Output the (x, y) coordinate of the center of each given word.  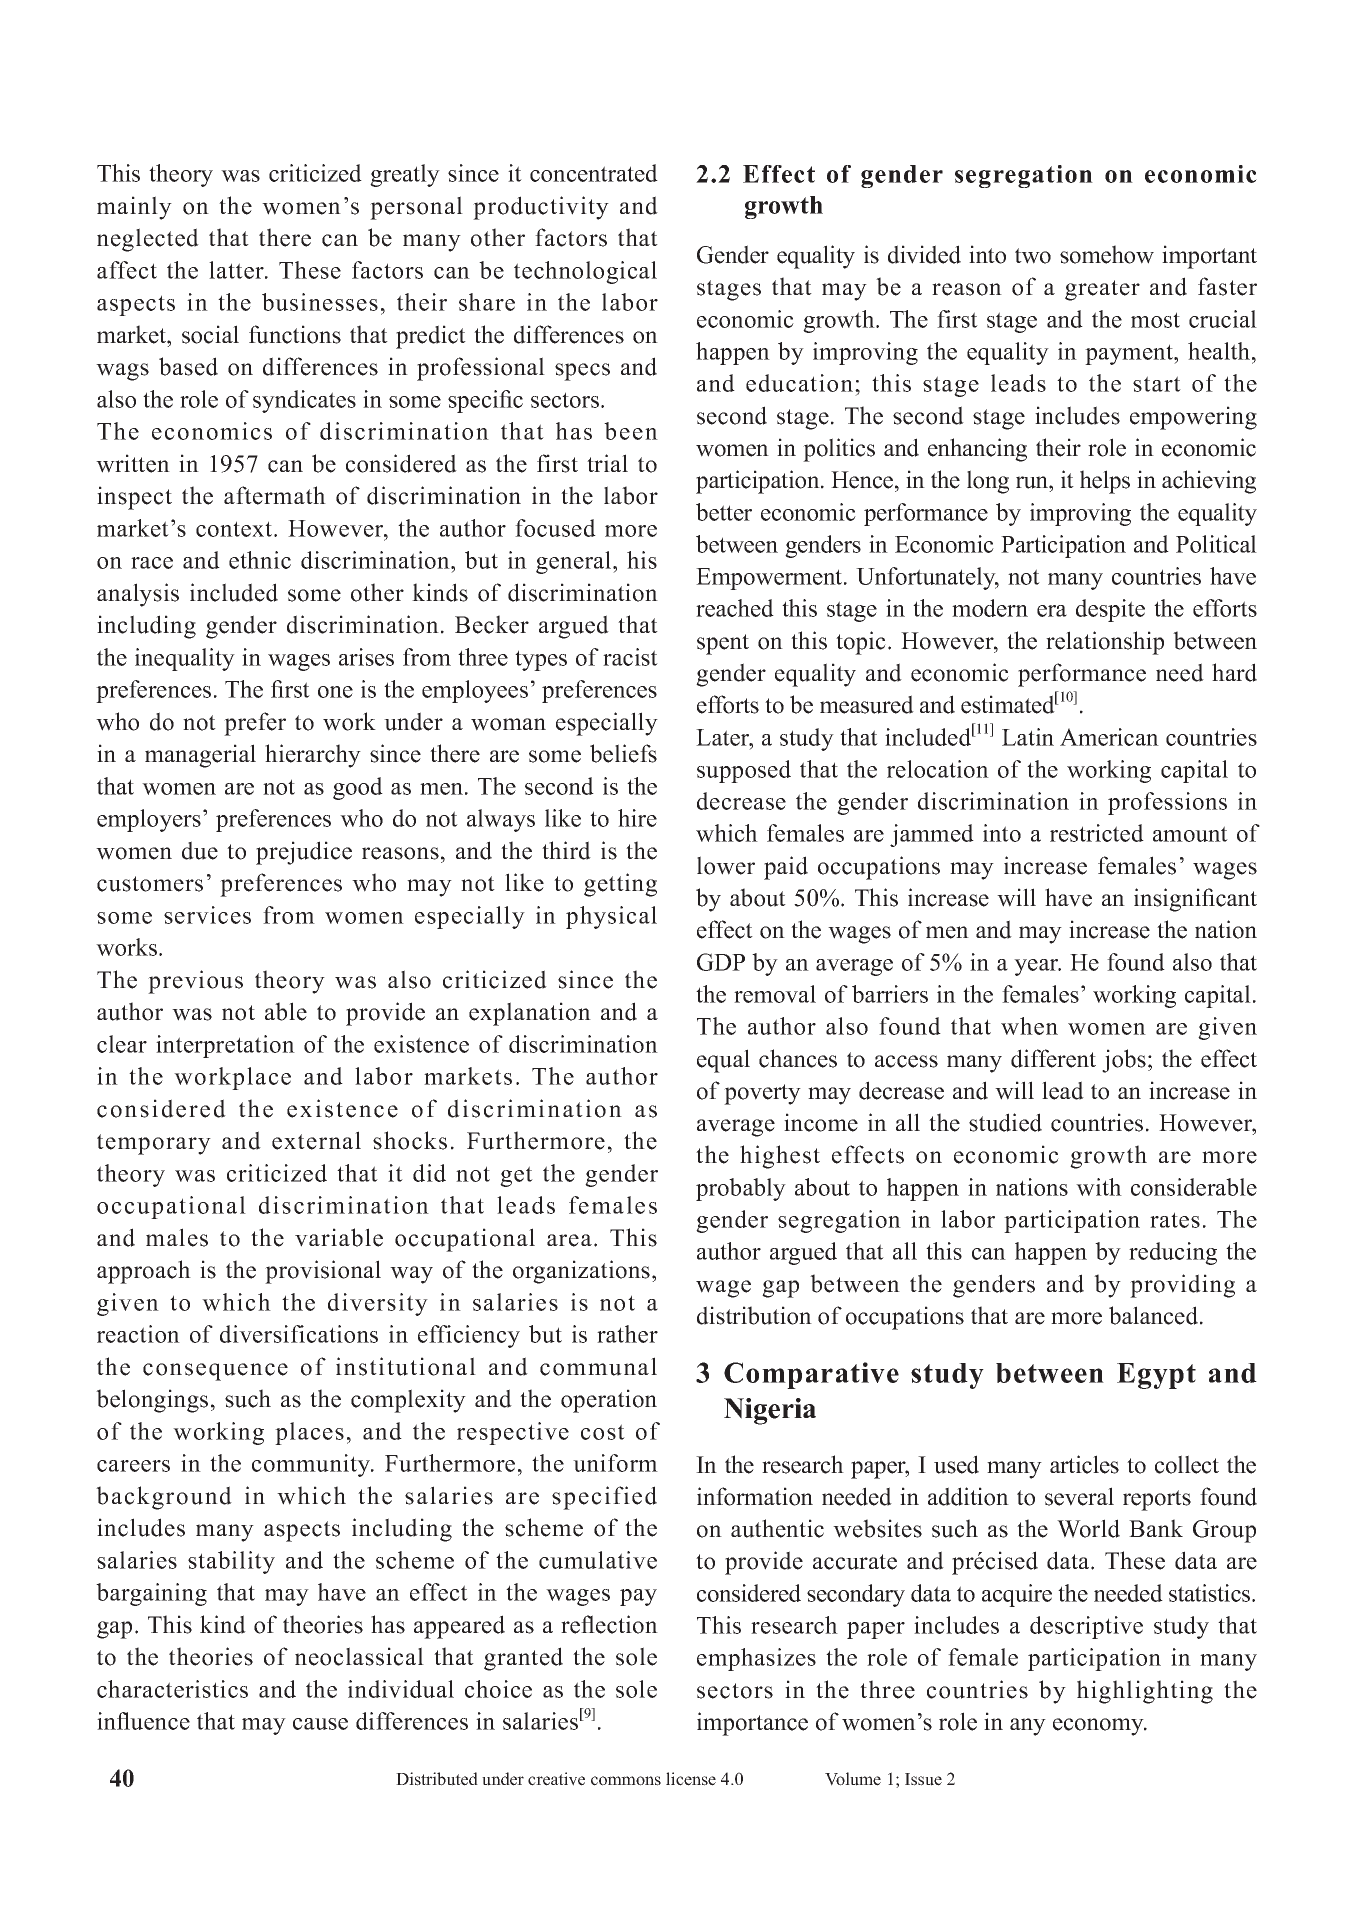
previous (195, 982)
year (1037, 967)
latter (237, 270)
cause (320, 1724)
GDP (721, 962)
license (691, 1779)
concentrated (594, 173)
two (1033, 256)
